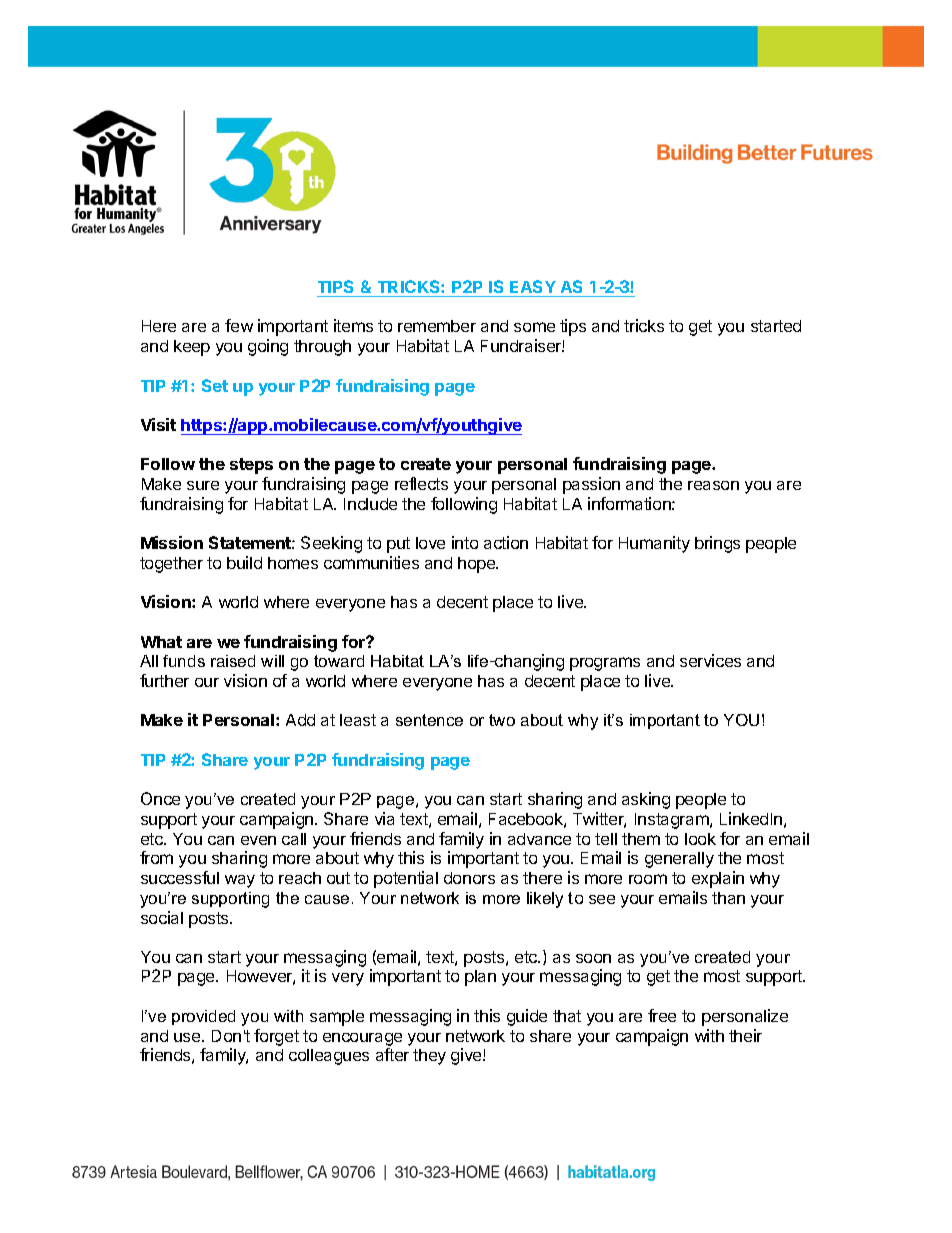  I want to click on free, so click(662, 1015).
